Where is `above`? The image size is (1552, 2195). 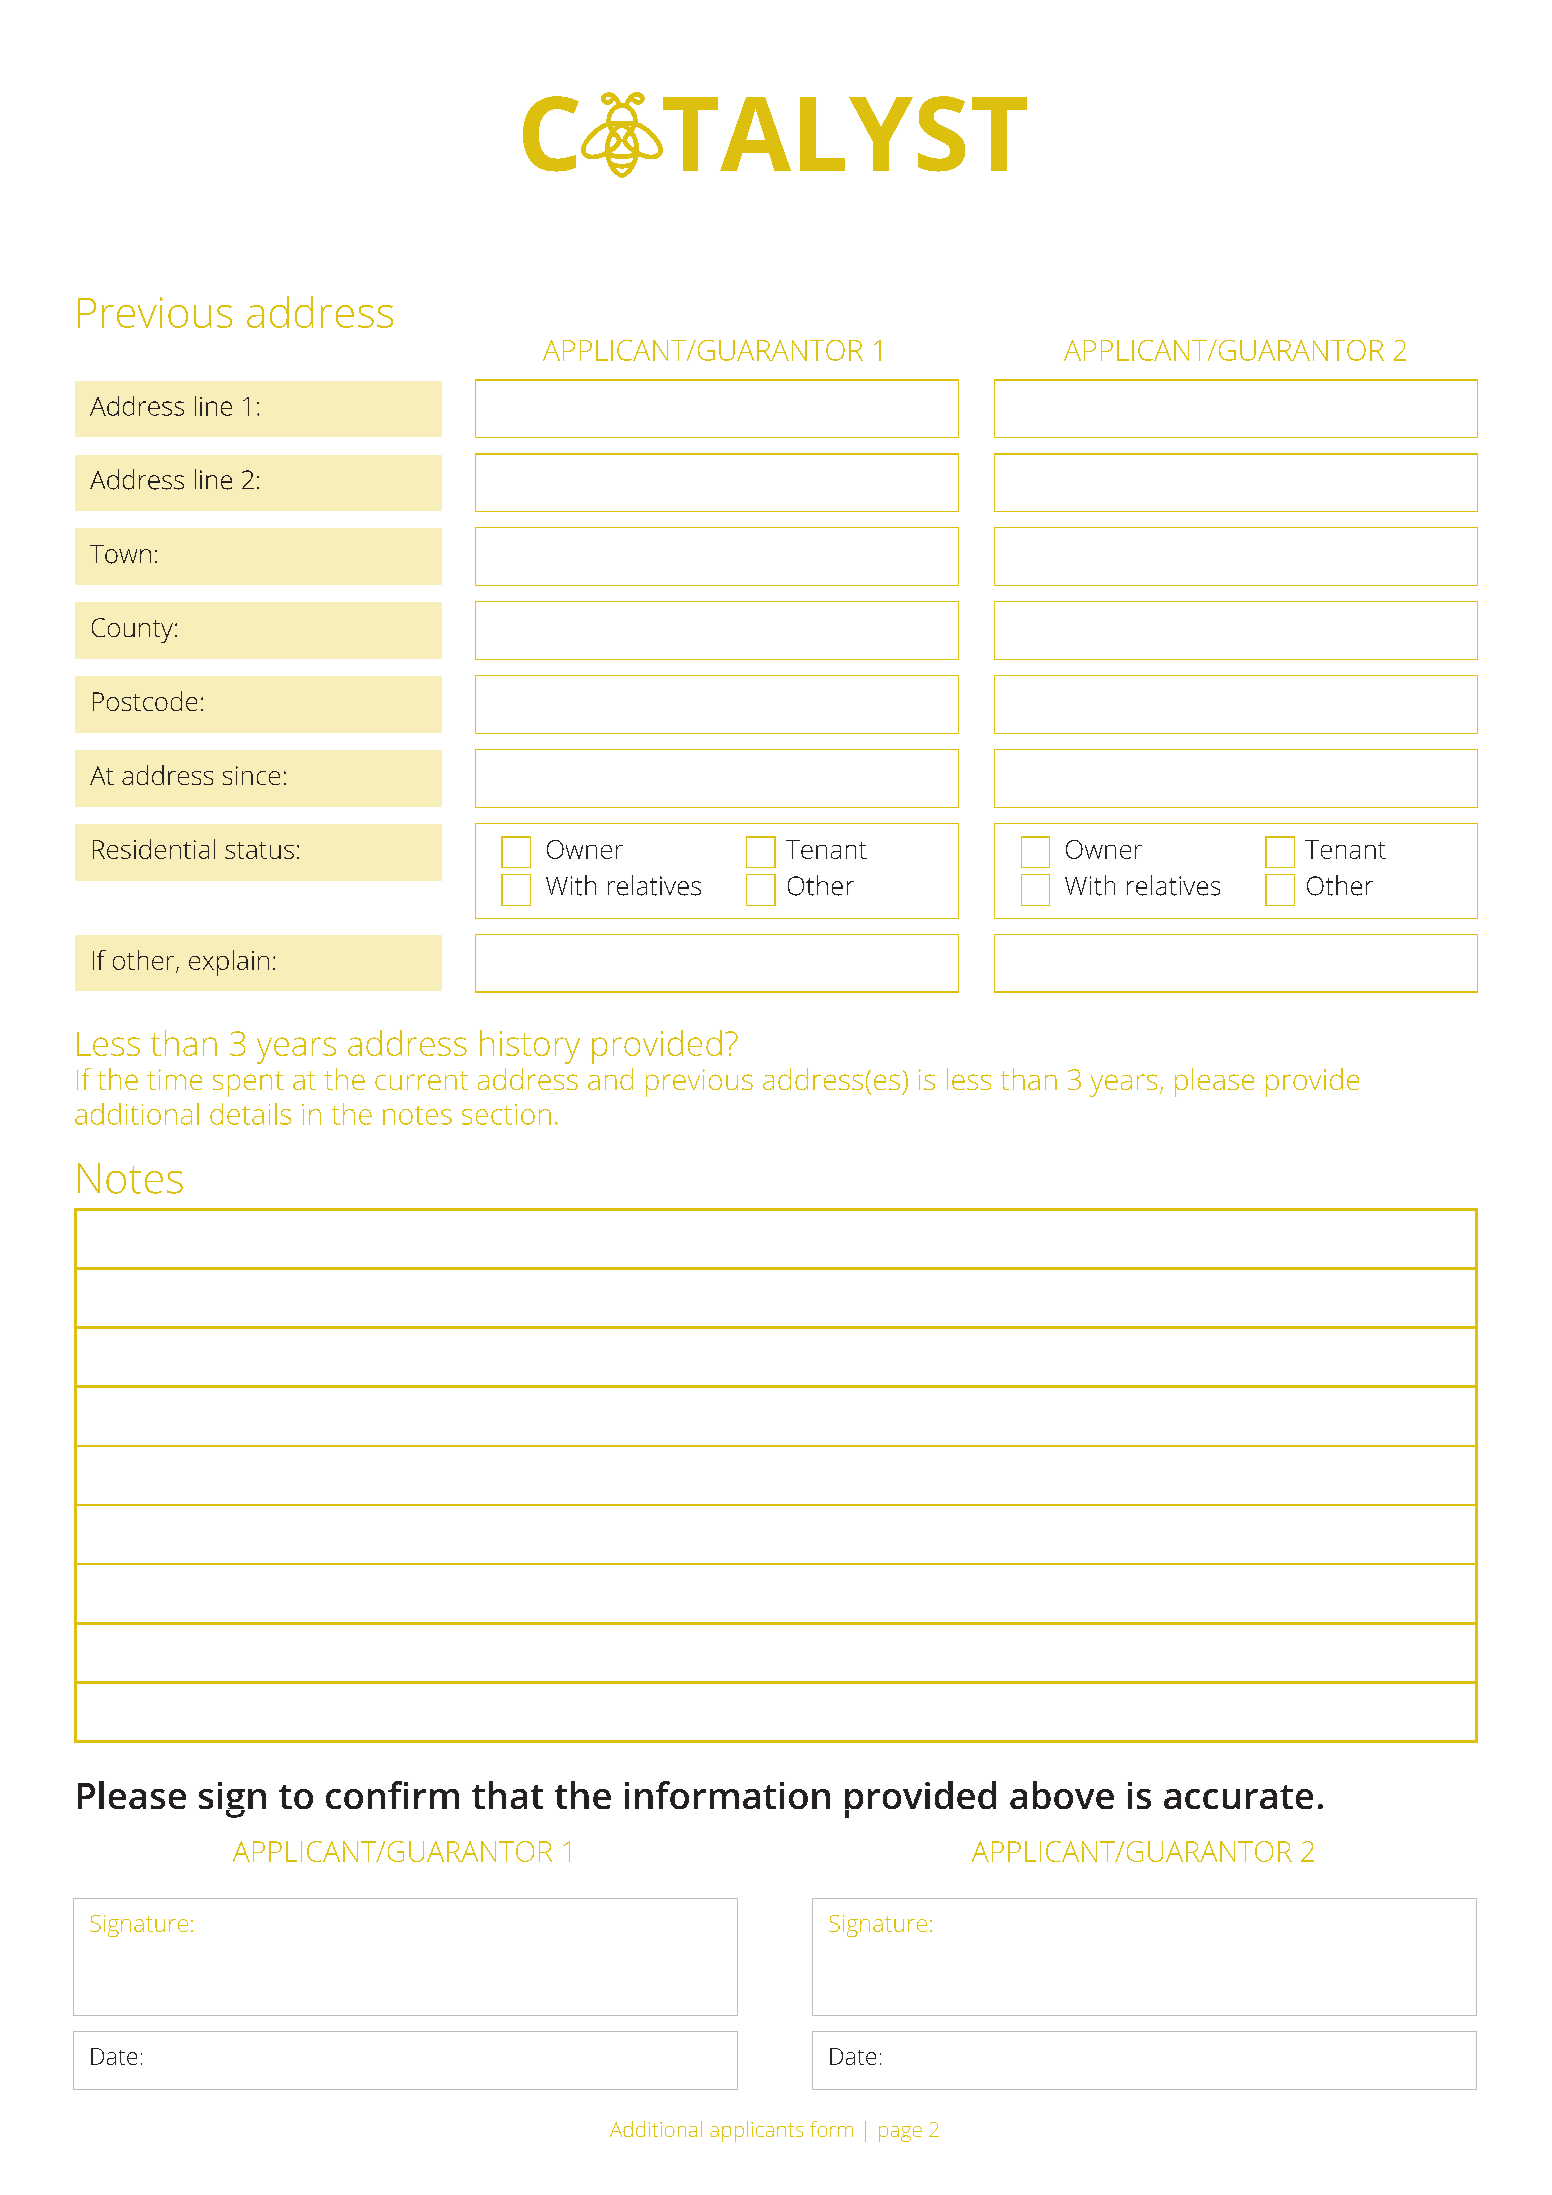 above is located at coordinates (1062, 1795).
